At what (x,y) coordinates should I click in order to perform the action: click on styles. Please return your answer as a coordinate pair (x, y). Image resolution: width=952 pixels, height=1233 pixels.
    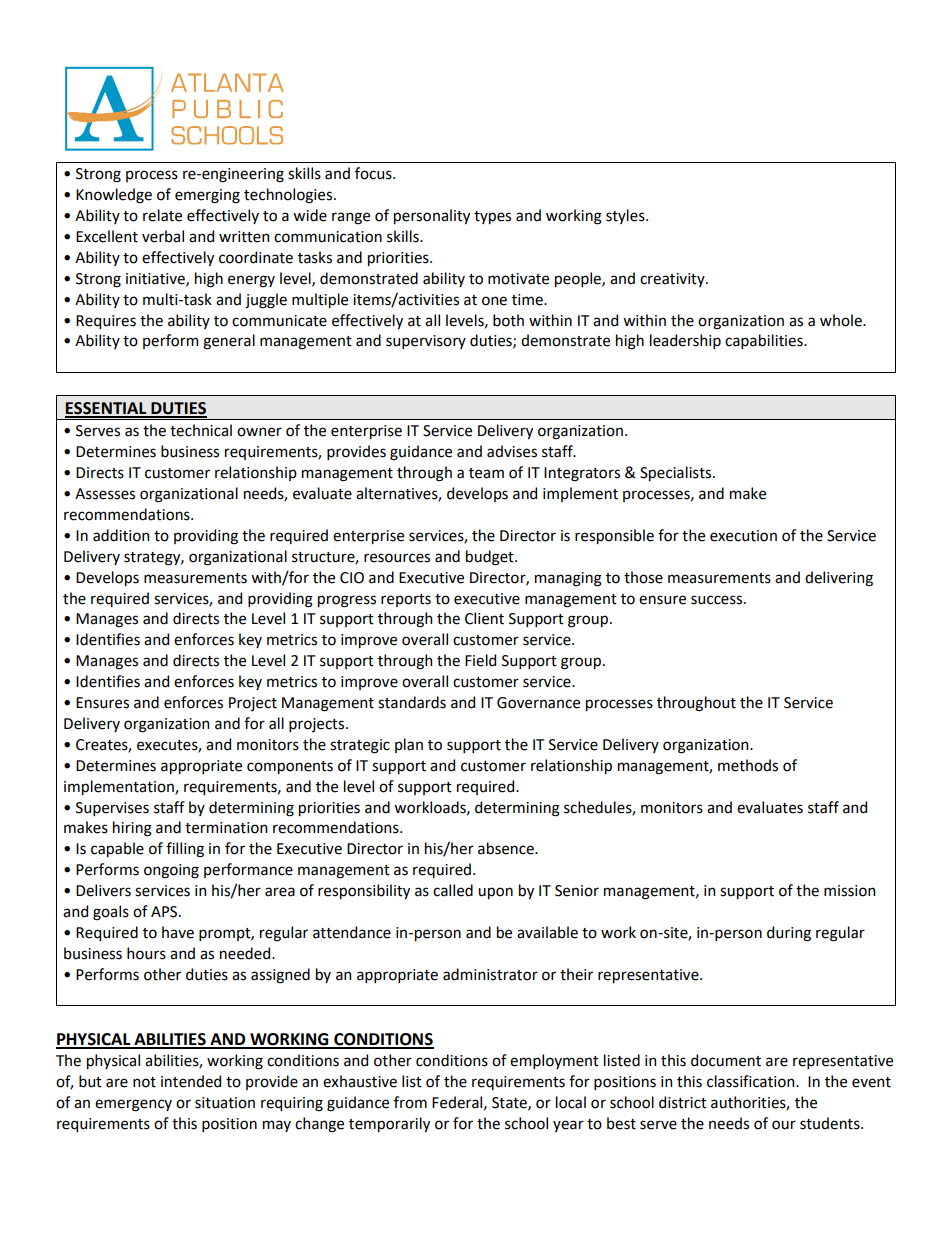
    Looking at the image, I should click on (626, 216).
